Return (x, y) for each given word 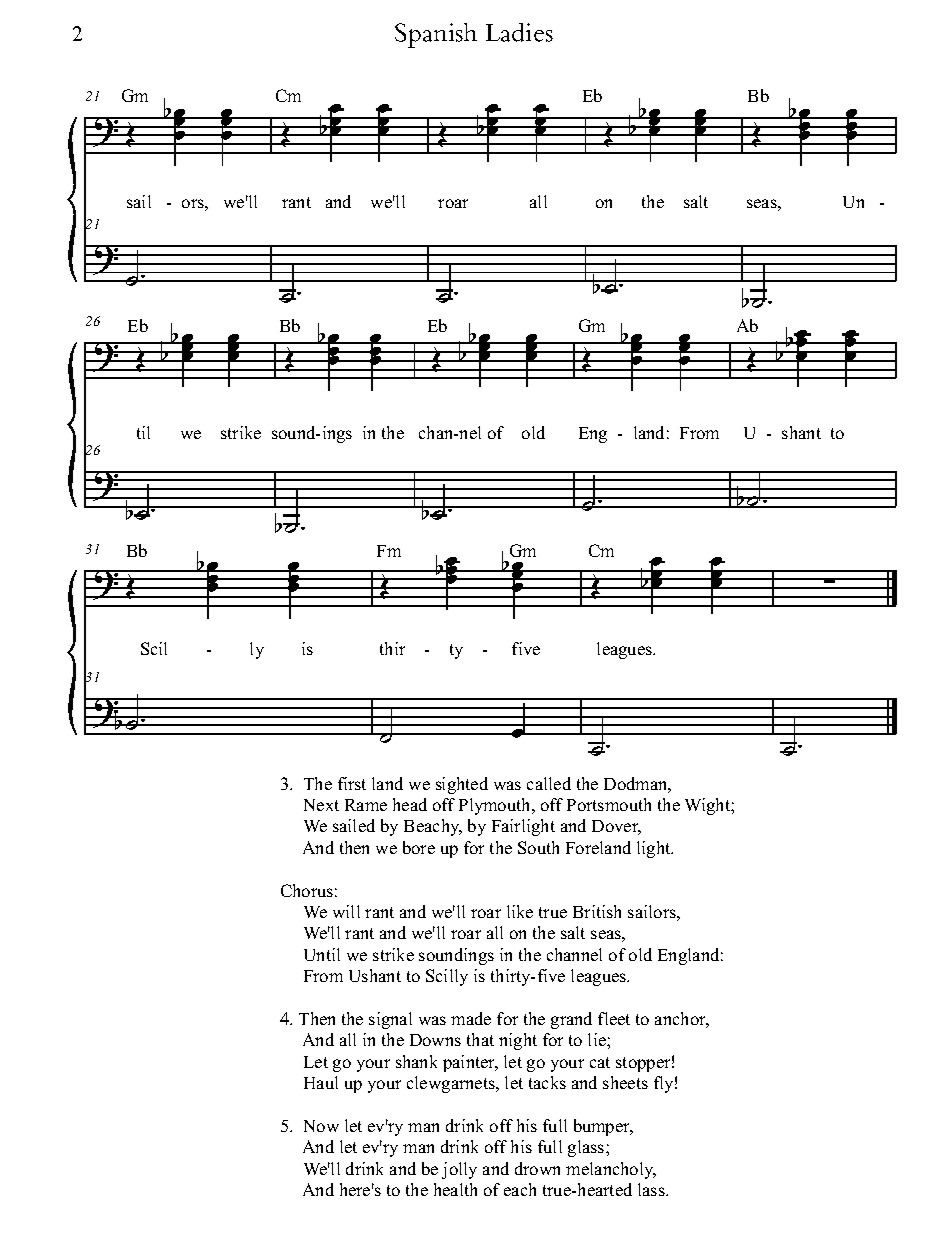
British (597, 911)
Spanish (436, 35)
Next (321, 805)
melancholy (611, 1170)
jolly (459, 1170)
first (352, 783)
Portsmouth (609, 804)
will (346, 911)
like (520, 911)
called (549, 783)
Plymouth (496, 806)
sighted (462, 785)
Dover (616, 827)
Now (321, 1126)
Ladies (519, 32)
